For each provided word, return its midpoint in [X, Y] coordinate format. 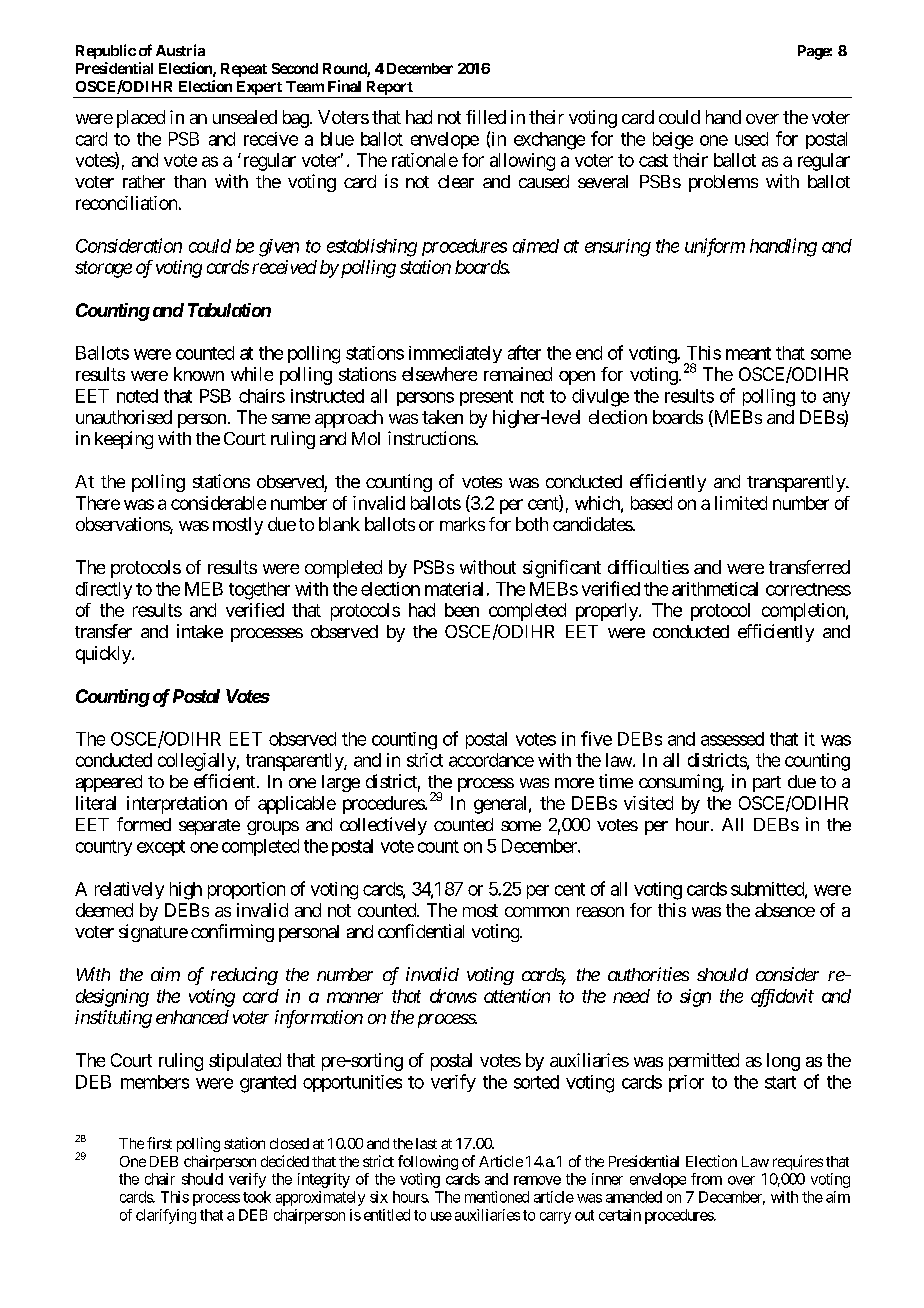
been [462, 610]
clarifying [166, 1216]
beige [673, 141]
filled [486, 117]
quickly [104, 655]
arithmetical [715, 589]
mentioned [497, 1197]
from [706, 1179]
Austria [180, 50]
